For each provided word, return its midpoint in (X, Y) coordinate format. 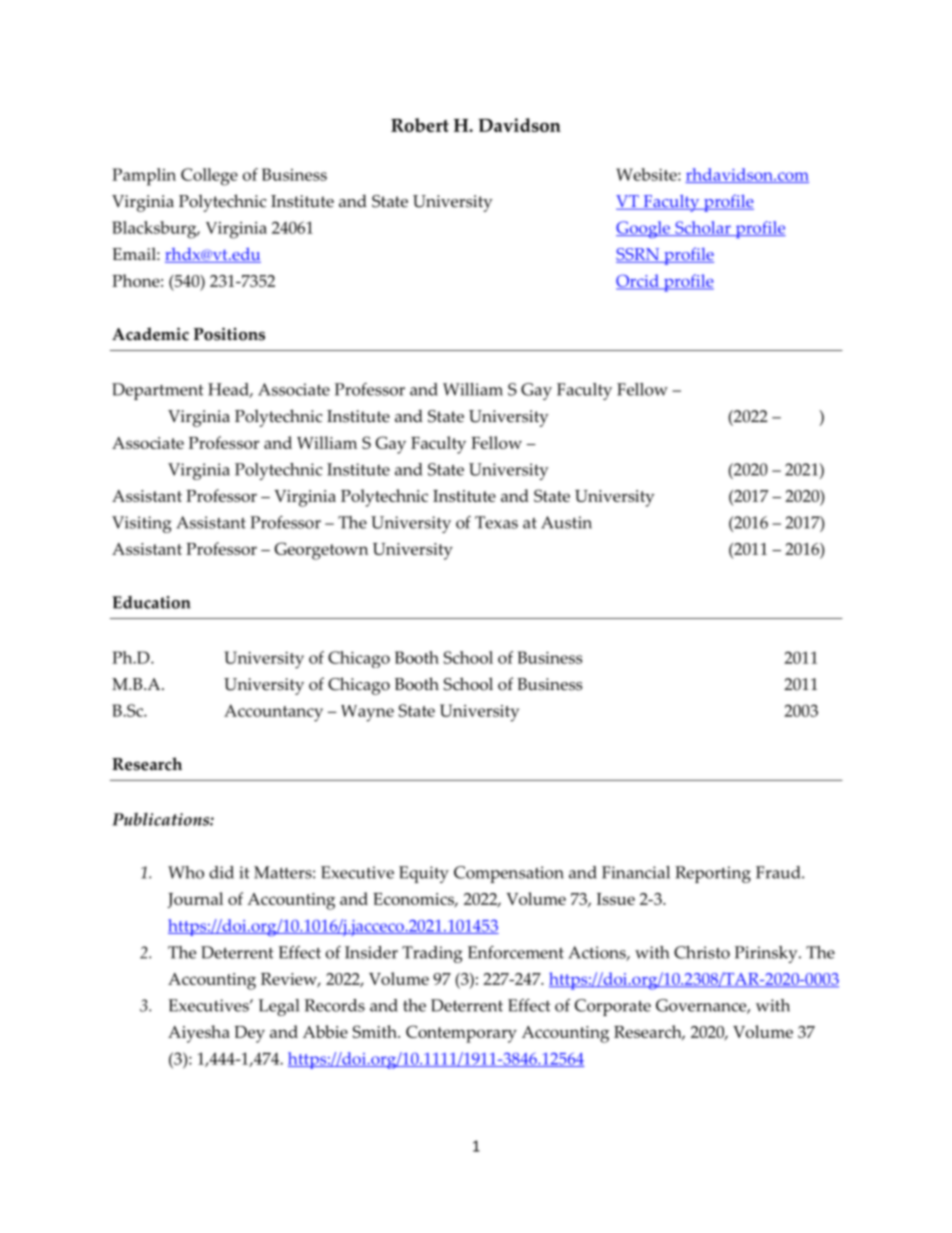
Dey (249, 1034)
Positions (229, 334)
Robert (420, 125)
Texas (496, 522)
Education (151, 602)
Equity (424, 874)
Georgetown (321, 551)
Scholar (703, 228)
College (209, 177)
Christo (702, 952)
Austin (566, 522)
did (221, 872)
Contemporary (461, 1034)
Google (644, 229)
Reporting (713, 874)
